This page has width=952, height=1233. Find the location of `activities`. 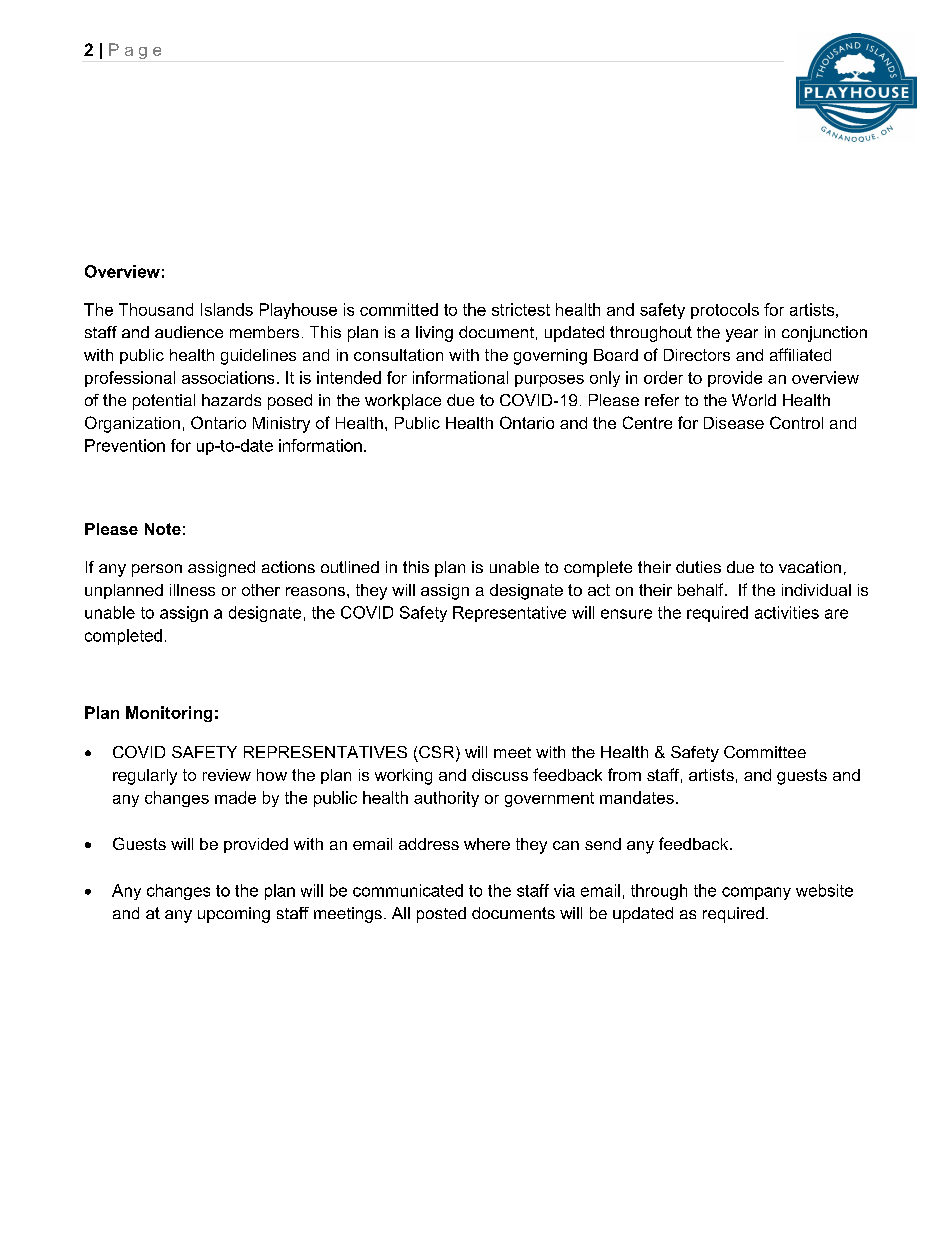

activities is located at coordinates (787, 612).
